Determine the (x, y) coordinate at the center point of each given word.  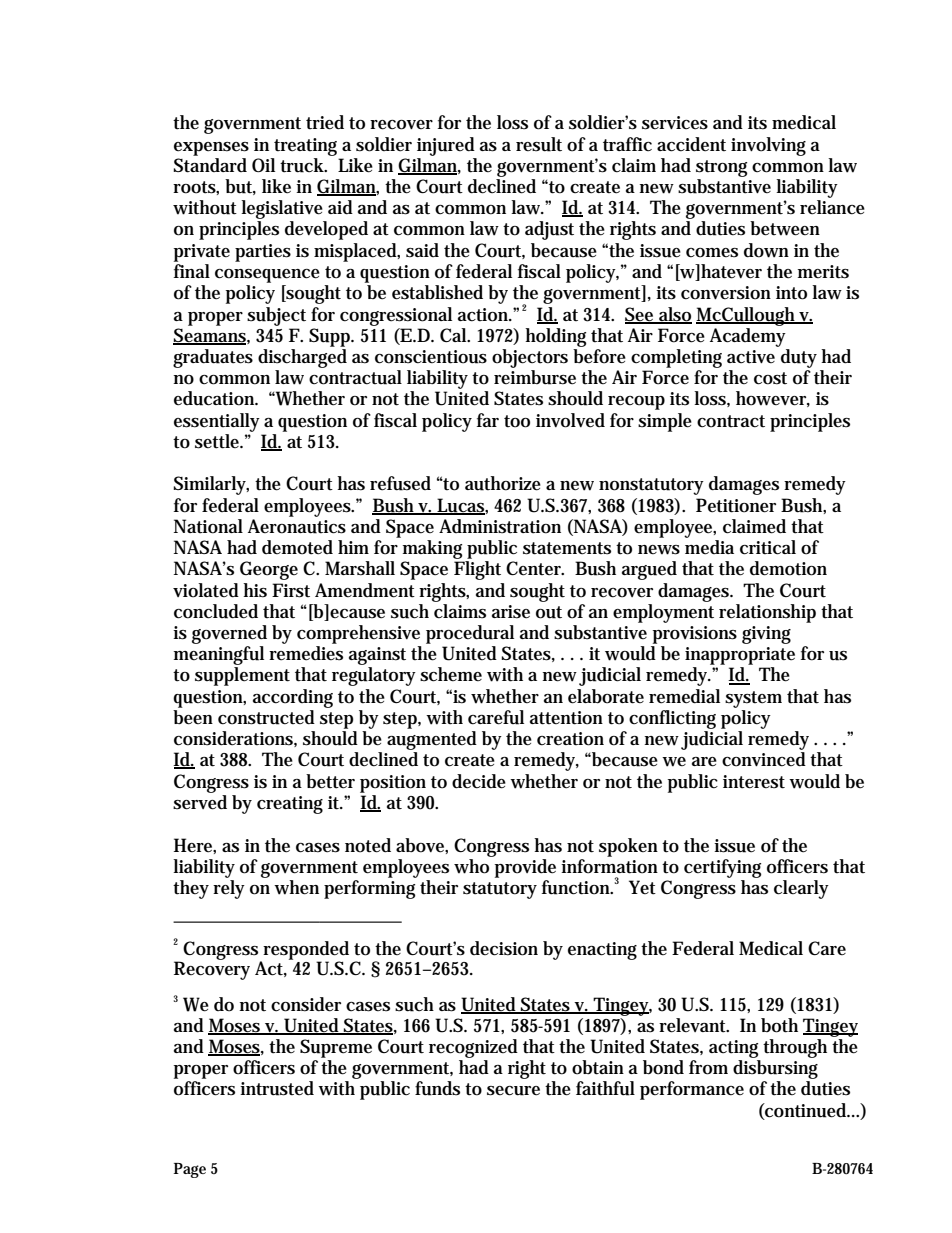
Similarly (211, 485)
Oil (263, 165)
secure (513, 1091)
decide (479, 781)
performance (692, 1090)
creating (290, 805)
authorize (503, 483)
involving (768, 146)
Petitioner (736, 505)
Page (190, 1170)
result (539, 144)
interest (754, 782)
